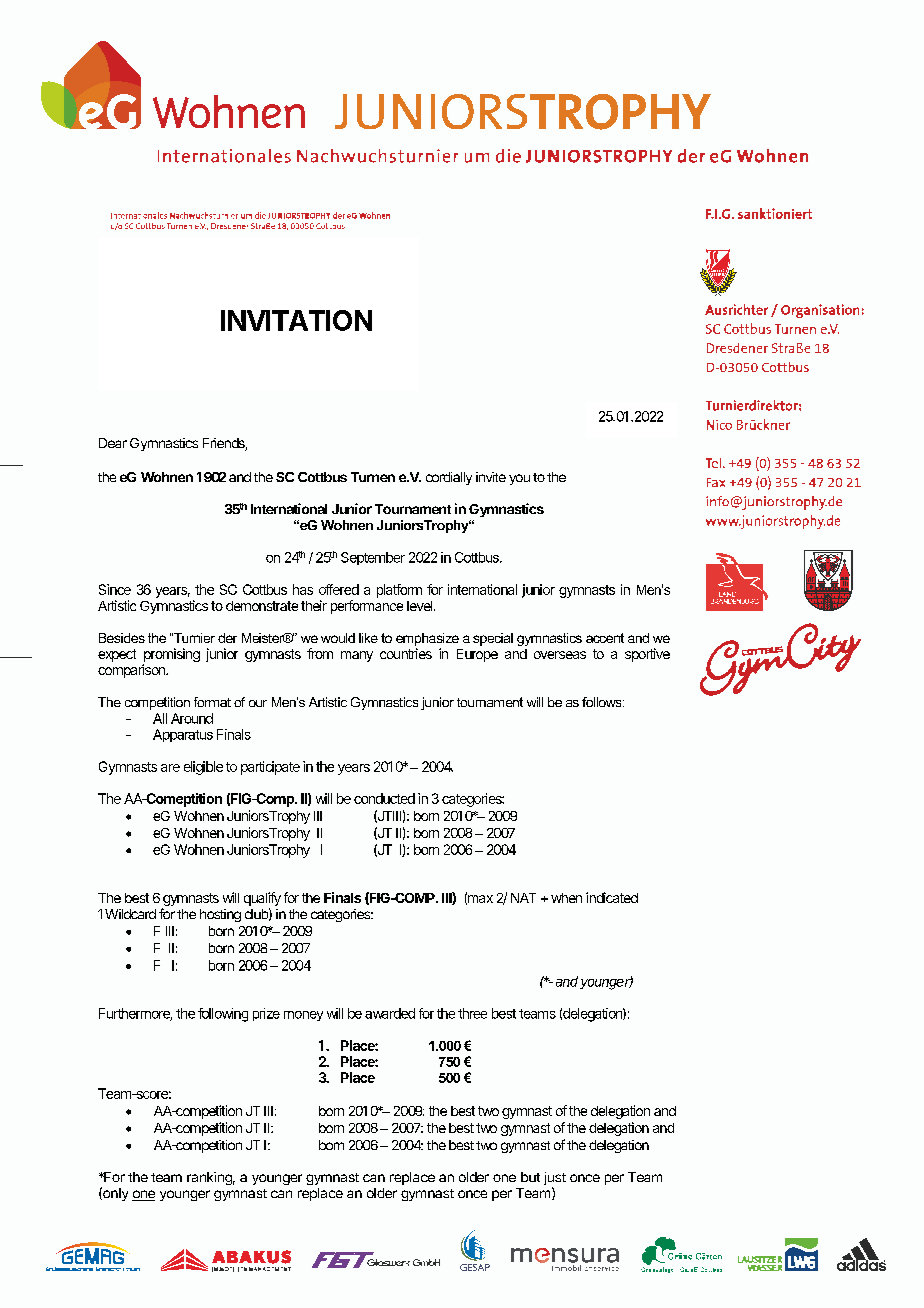 This screenshot has width=924, height=1308. Describe the element at coordinates (449, 478) in the screenshot. I see `cordially` at that location.
